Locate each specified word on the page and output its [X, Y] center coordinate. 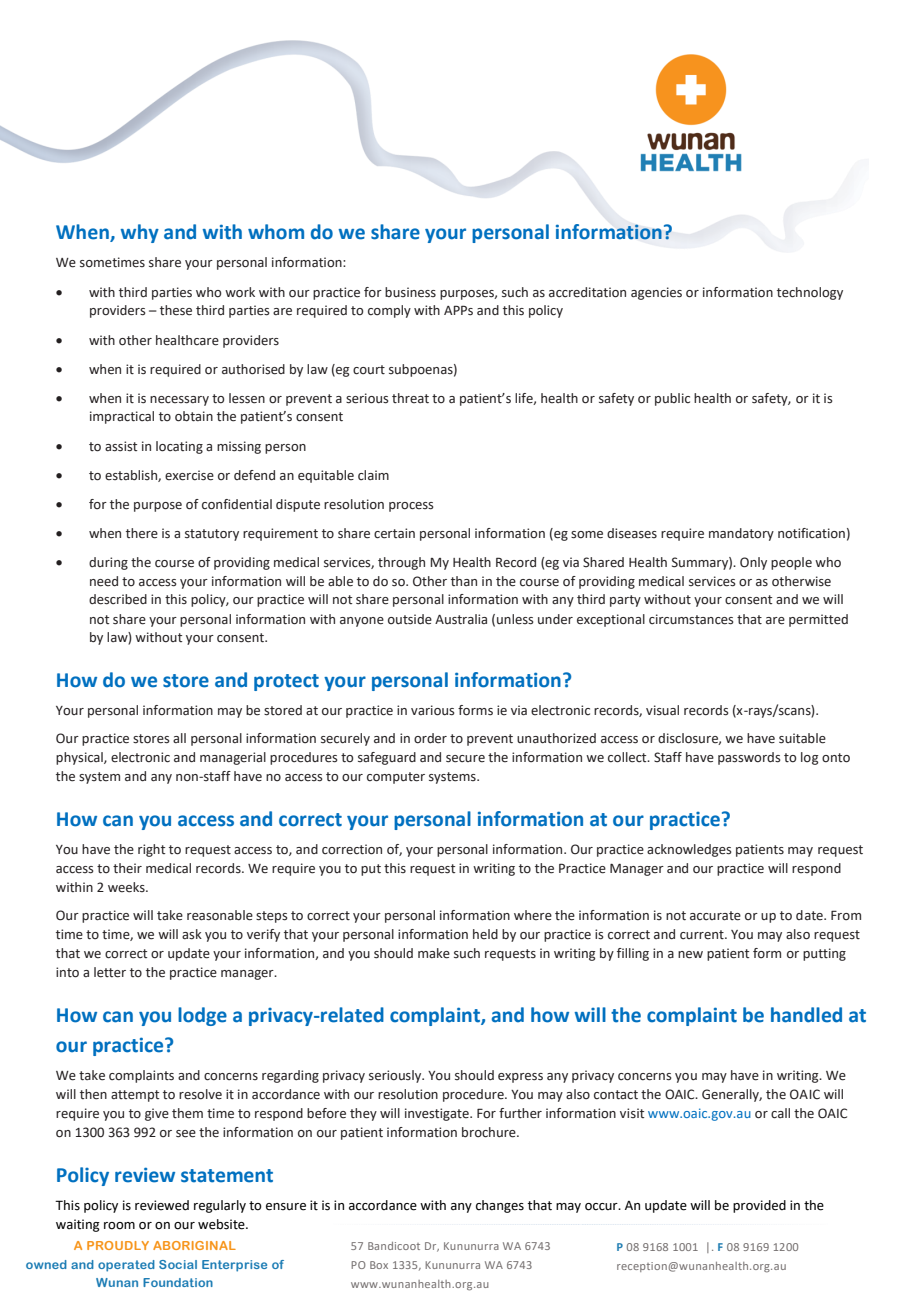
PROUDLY [118, 1245]
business [410, 292]
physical [80, 758]
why [140, 233]
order [430, 738]
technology [810, 293]
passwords [749, 758]
